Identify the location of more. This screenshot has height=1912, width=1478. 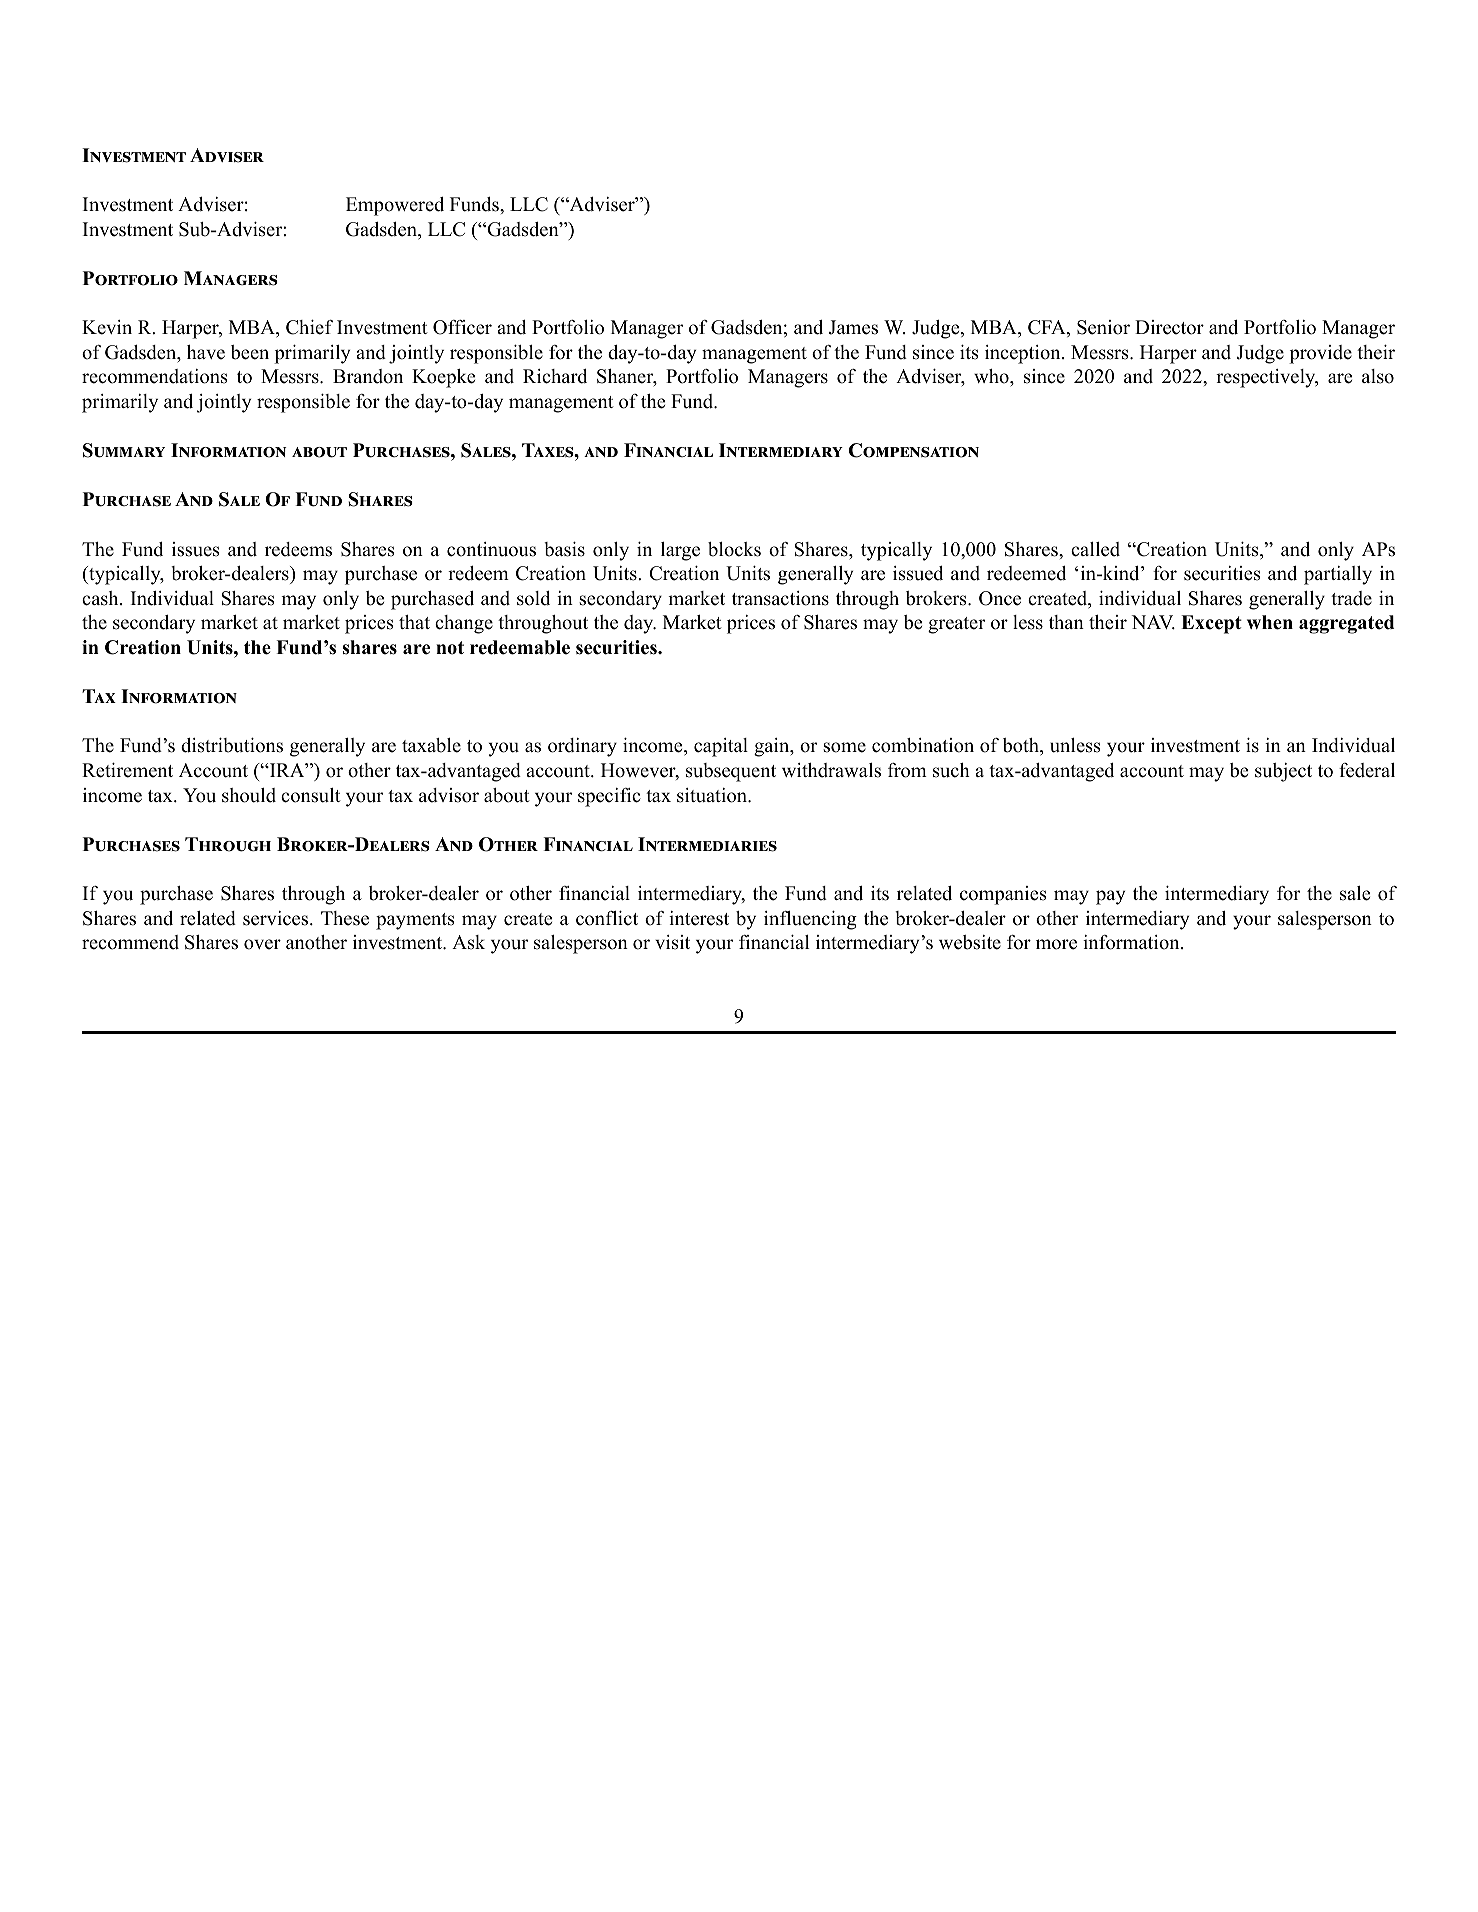
(1056, 944).
